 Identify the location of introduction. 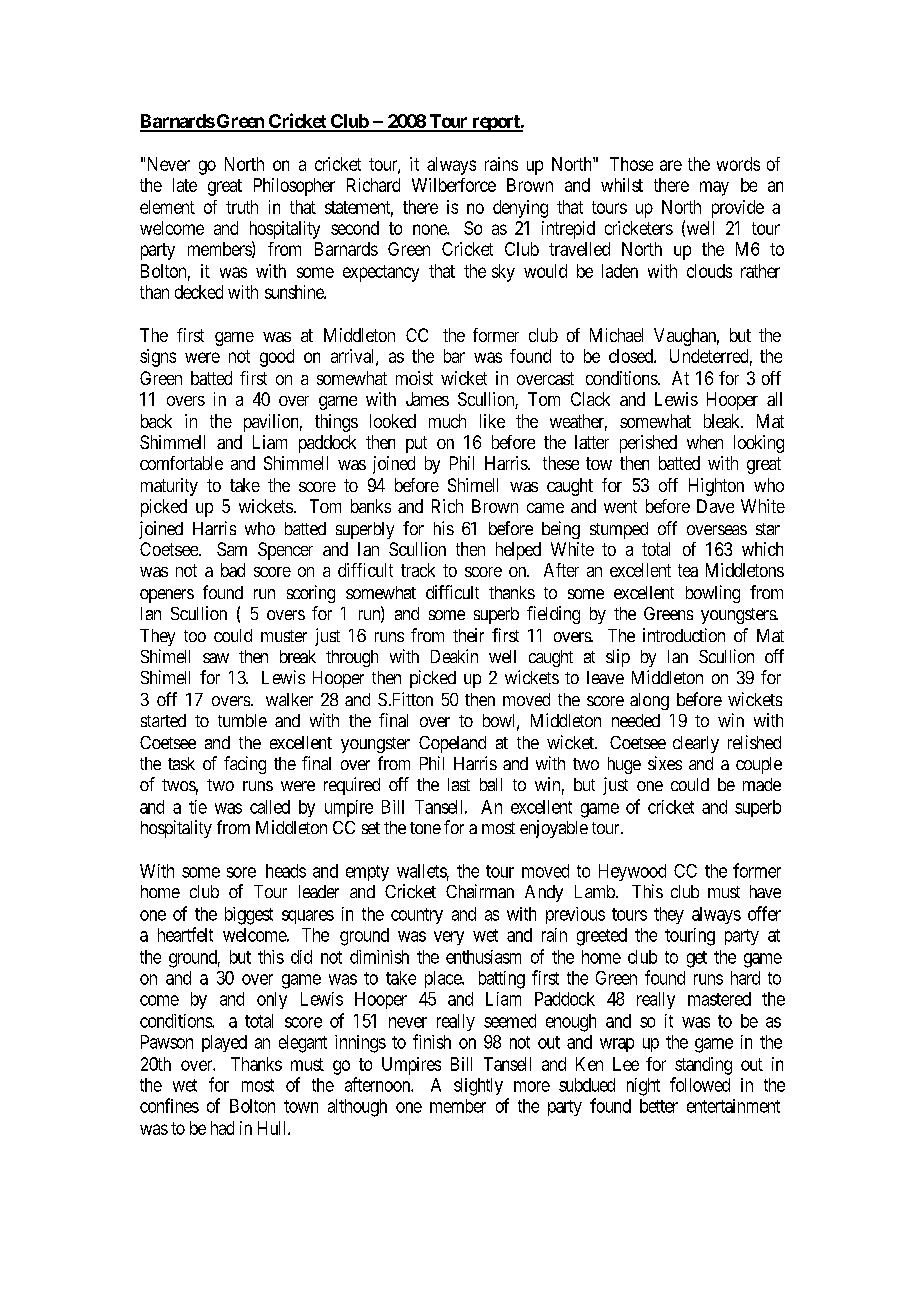
(684, 635).
